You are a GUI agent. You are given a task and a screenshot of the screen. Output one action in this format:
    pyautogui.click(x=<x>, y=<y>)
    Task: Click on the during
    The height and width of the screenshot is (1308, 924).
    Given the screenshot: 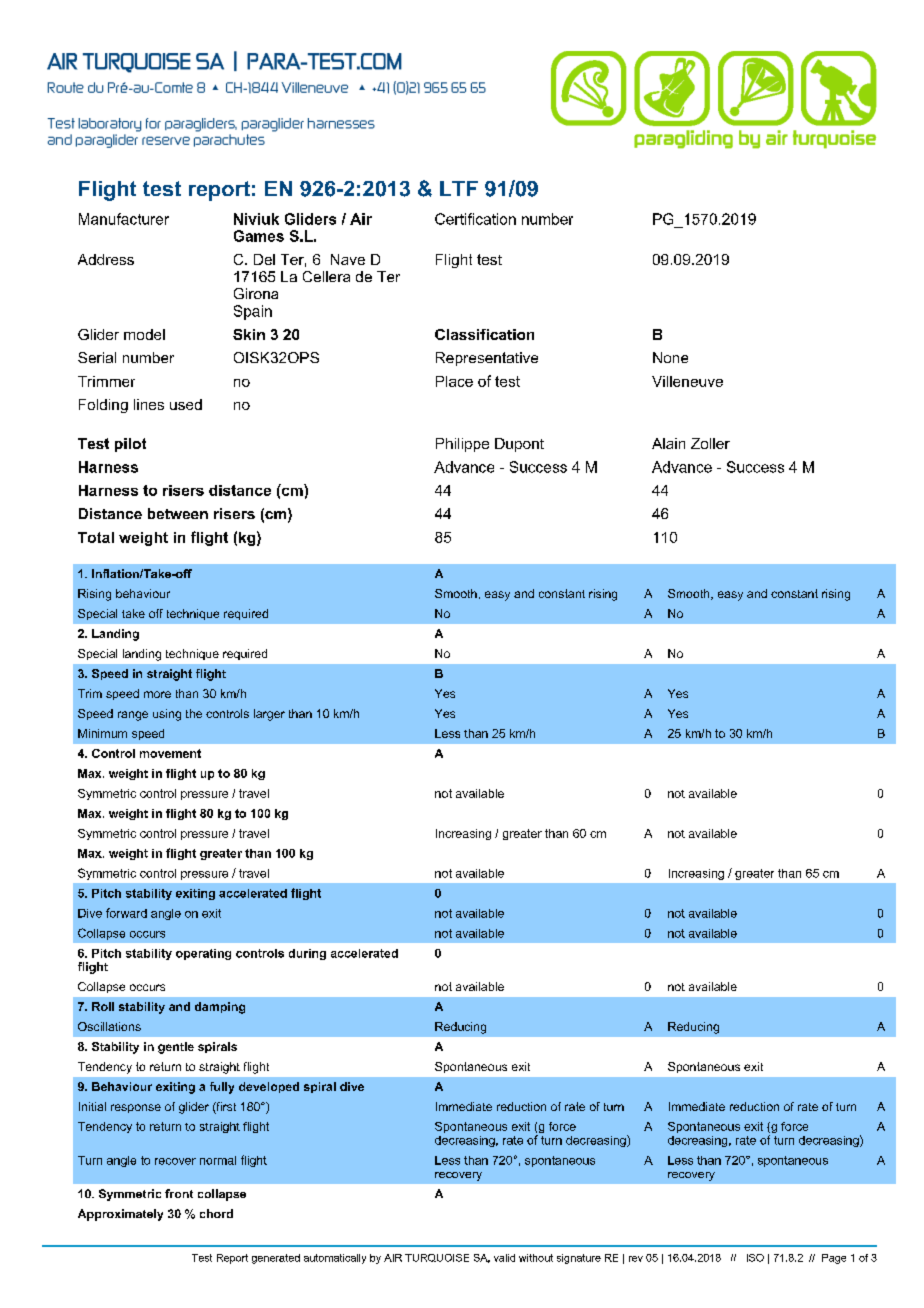 What is the action you would take?
    pyautogui.click(x=307, y=954)
